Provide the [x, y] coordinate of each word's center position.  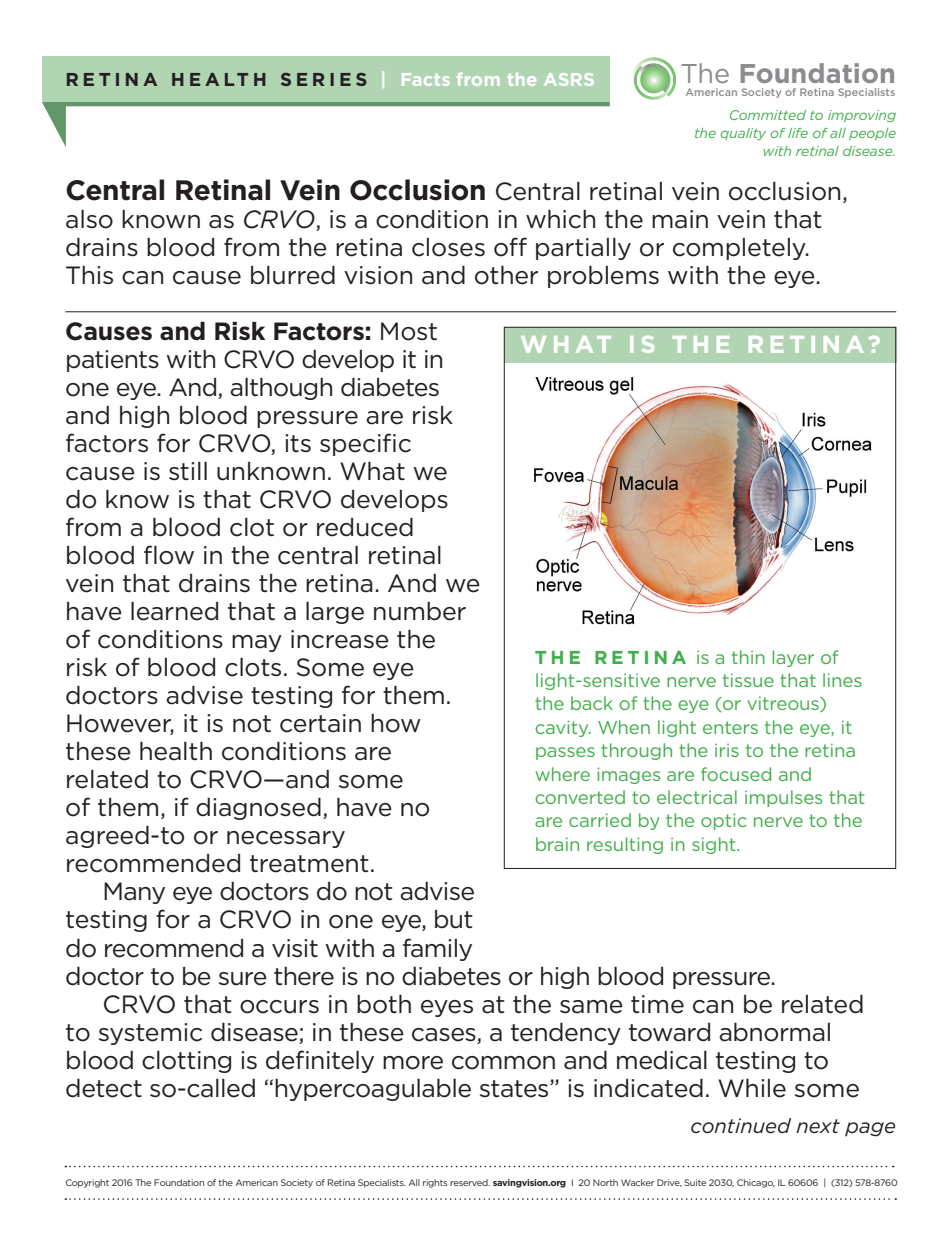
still [188, 471]
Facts [426, 79]
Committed [768, 115]
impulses [783, 798]
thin [748, 657]
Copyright [87, 1183]
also [89, 219]
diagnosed [258, 809]
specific [365, 444]
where [562, 774]
